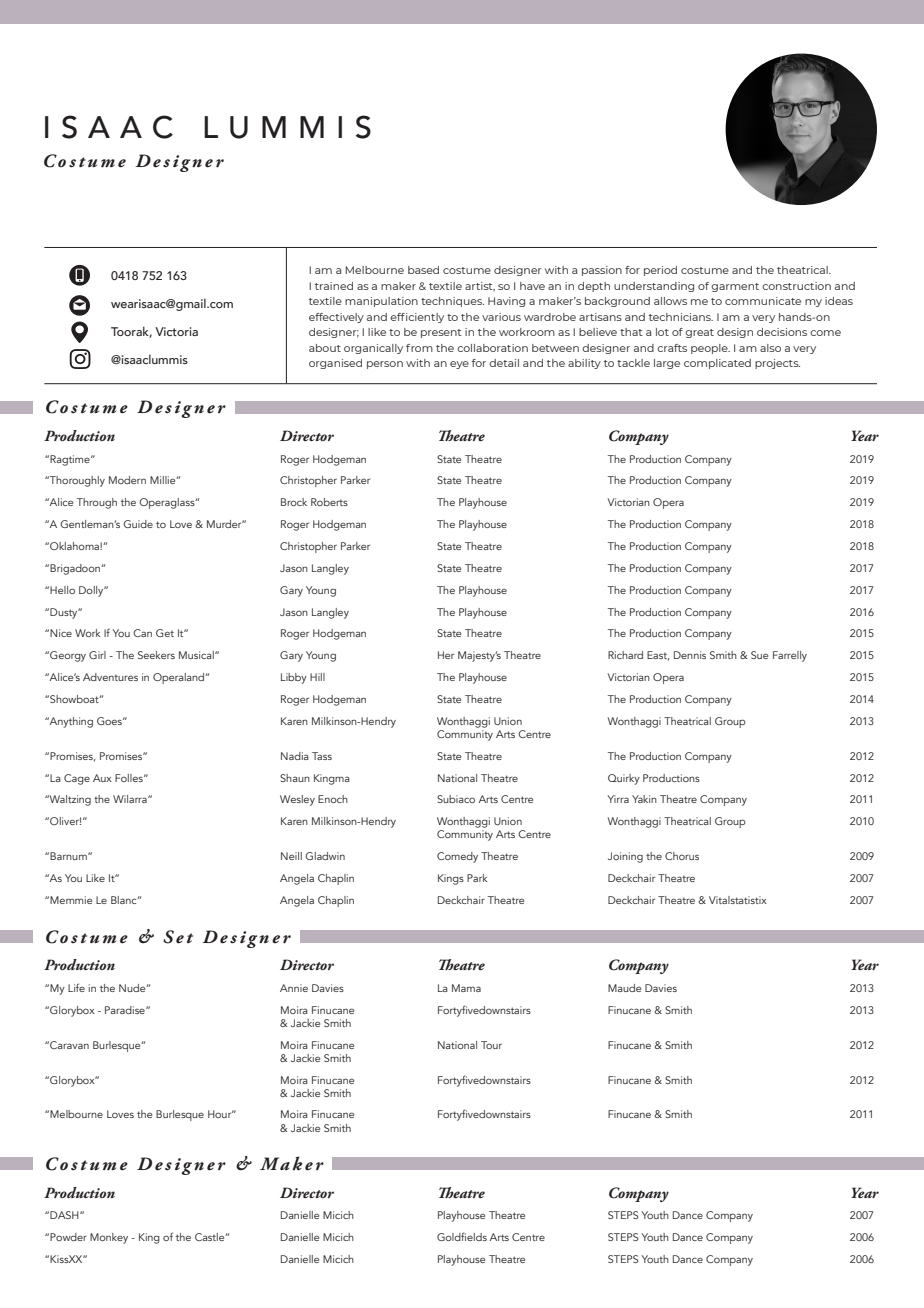 The image size is (924, 1308). Describe the element at coordinates (334, 286) in the screenshot. I see `trained` at that location.
